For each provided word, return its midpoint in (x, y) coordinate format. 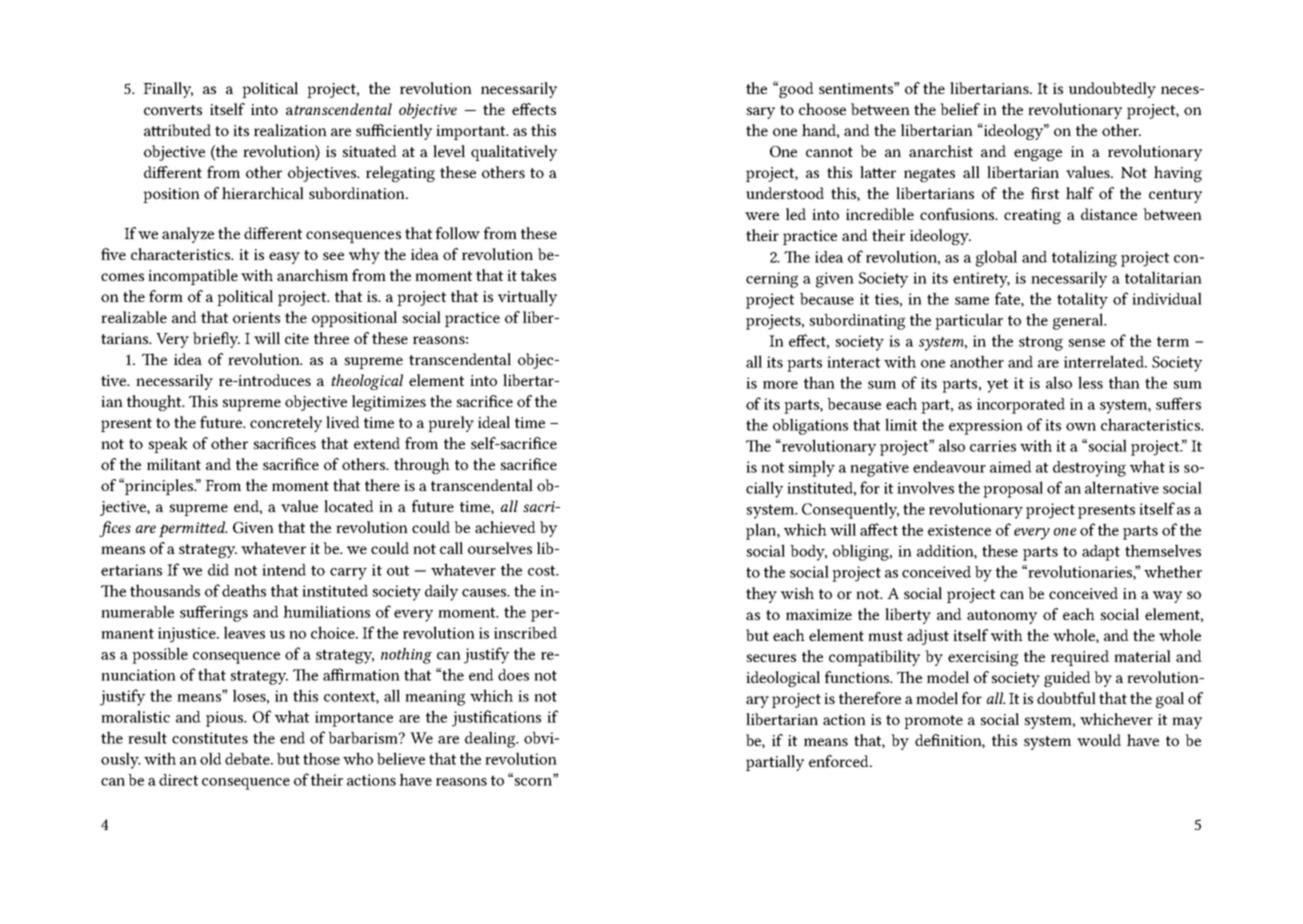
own (1081, 427)
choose (822, 109)
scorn (535, 781)
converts (173, 110)
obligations (810, 426)
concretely (286, 424)
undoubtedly (1112, 90)
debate (248, 759)
